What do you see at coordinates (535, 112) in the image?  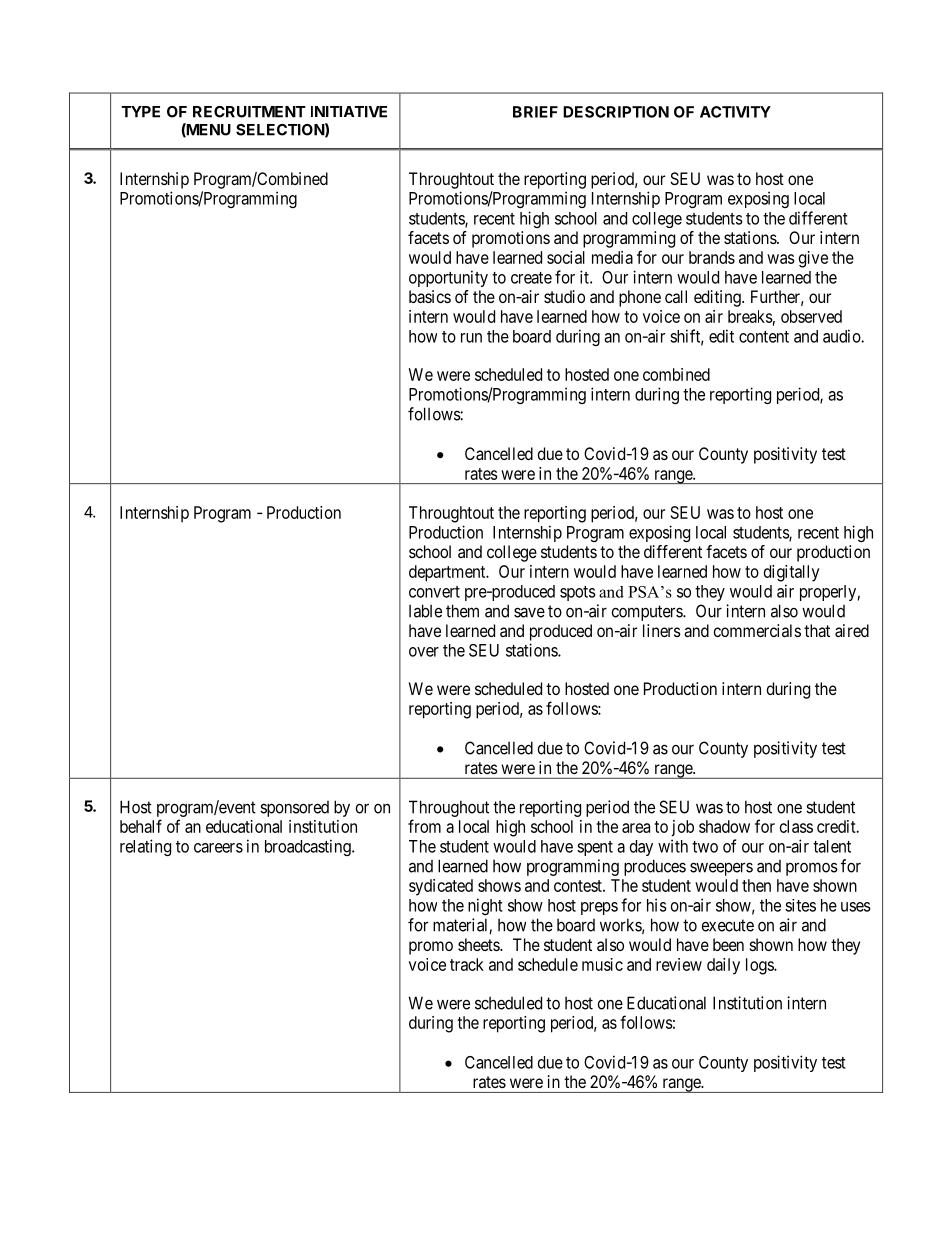 I see `BRIEF` at bounding box center [535, 112].
